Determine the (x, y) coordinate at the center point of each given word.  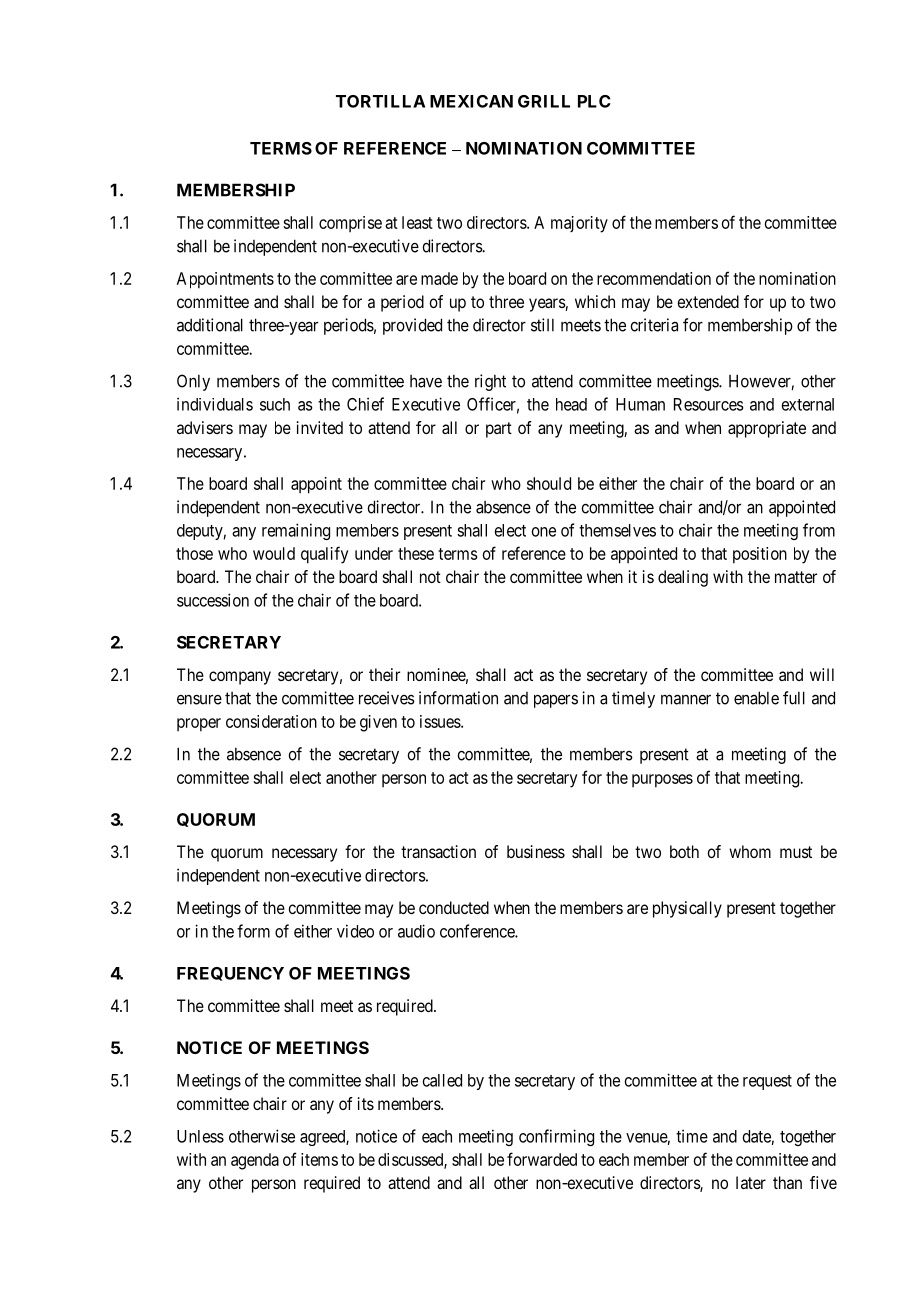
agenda (255, 1161)
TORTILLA (380, 101)
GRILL (544, 101)
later (751, 1182)
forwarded (542, 1159)
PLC (594, 101)
